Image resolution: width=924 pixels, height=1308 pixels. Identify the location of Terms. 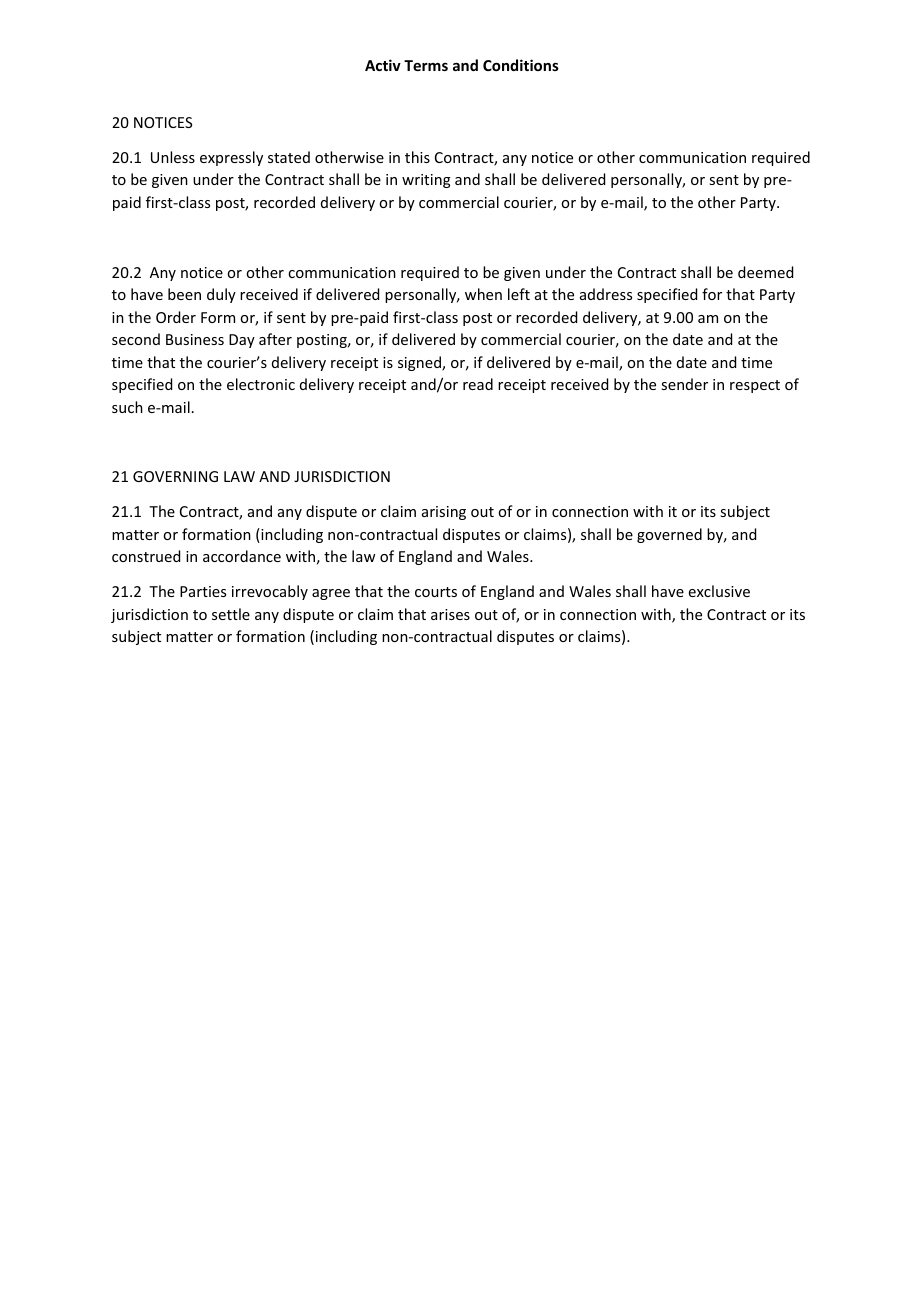
(426, 65).
